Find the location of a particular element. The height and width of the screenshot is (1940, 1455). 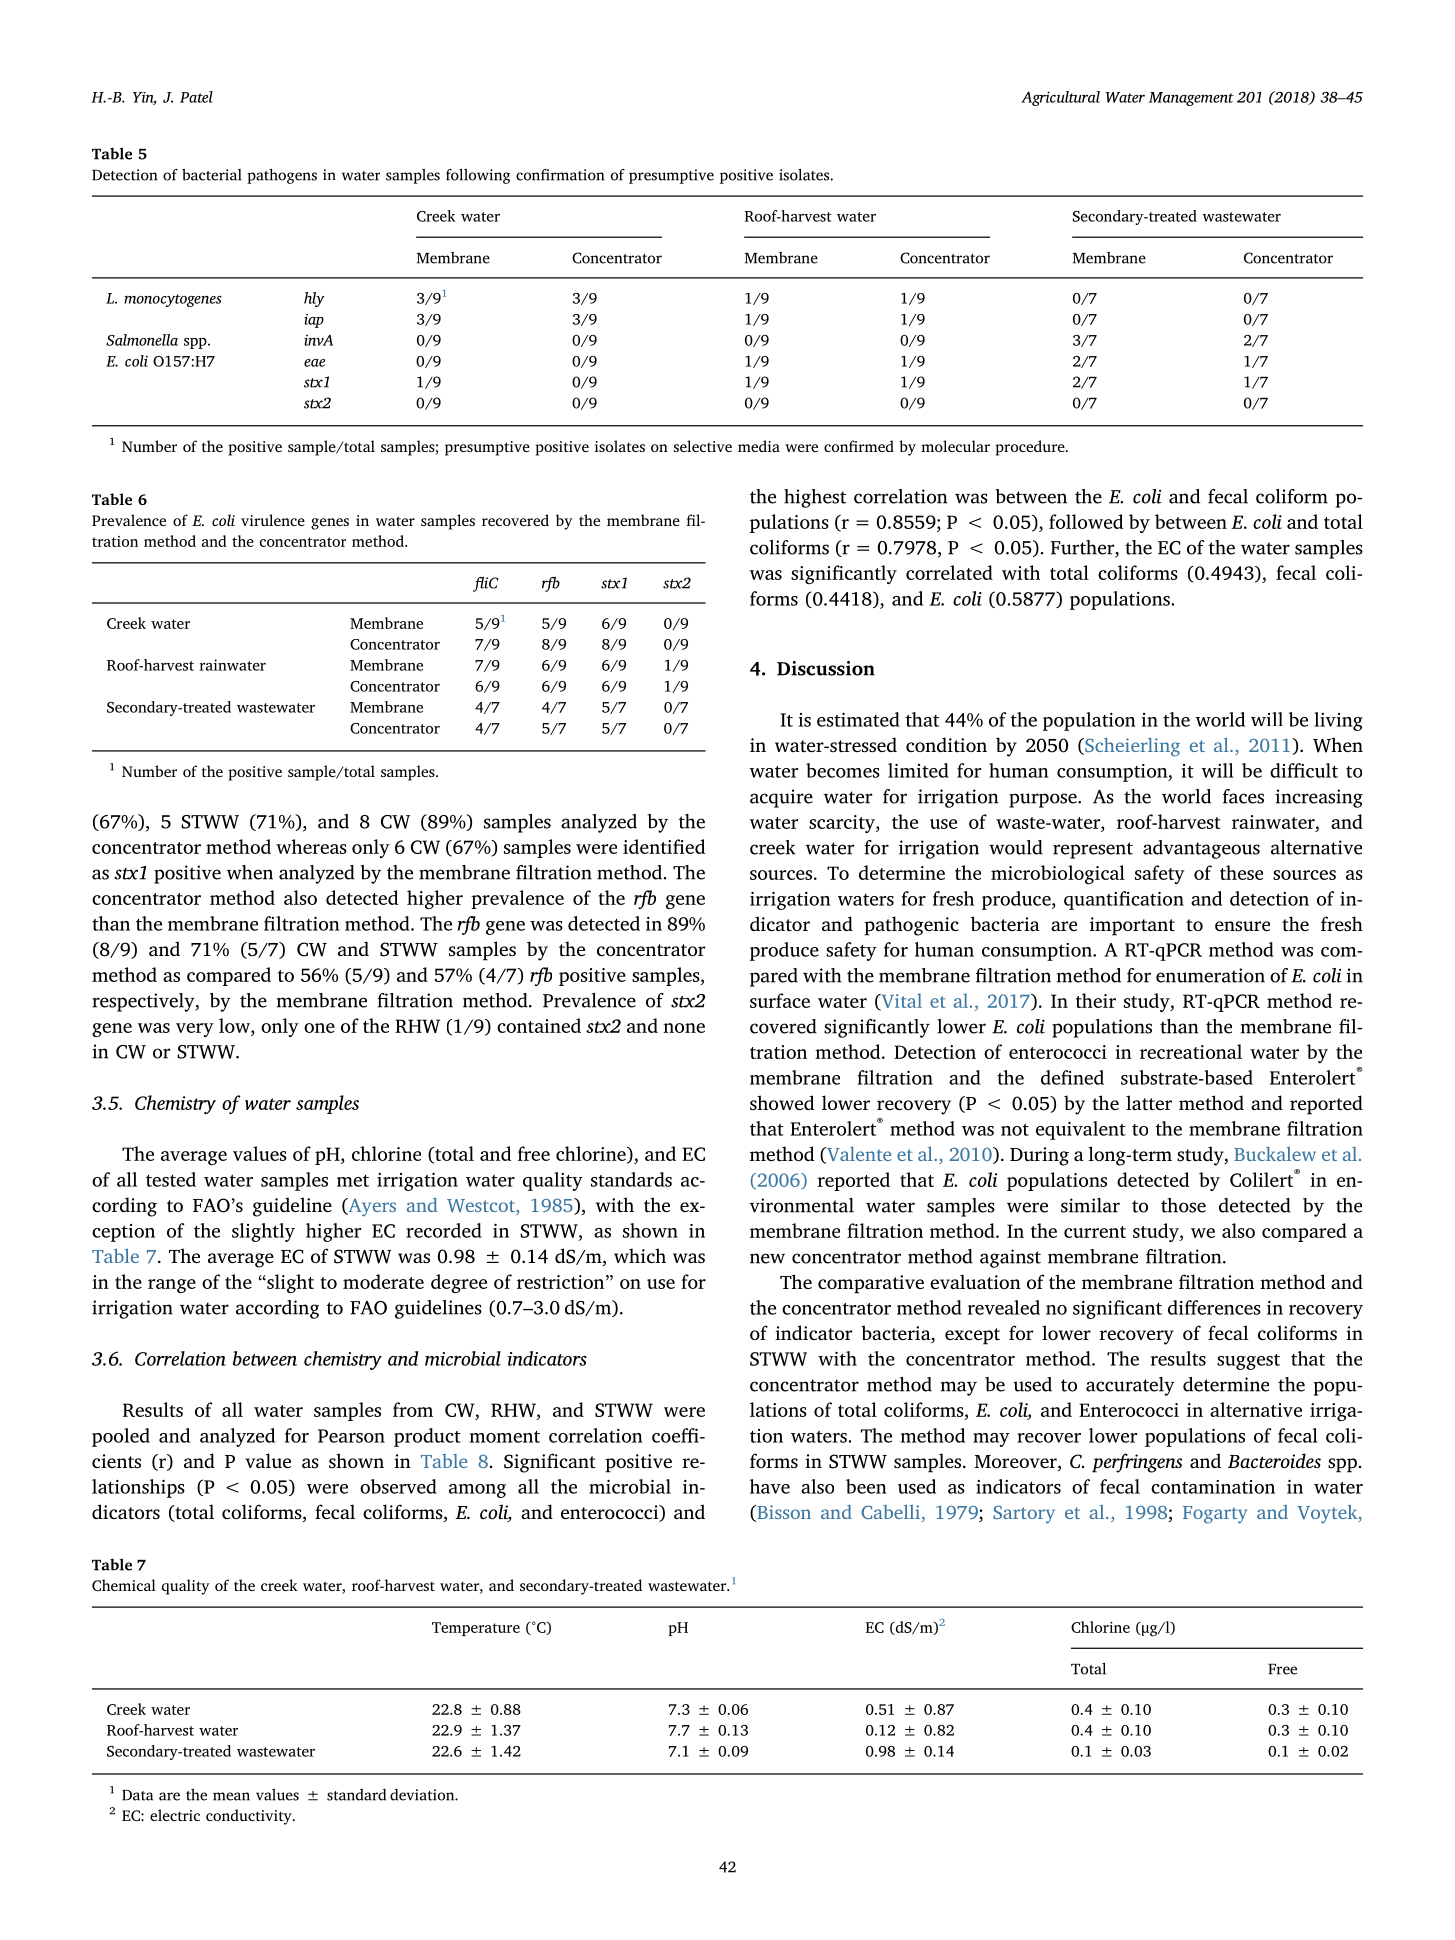

mean is located at coordinates (231, 1796).
